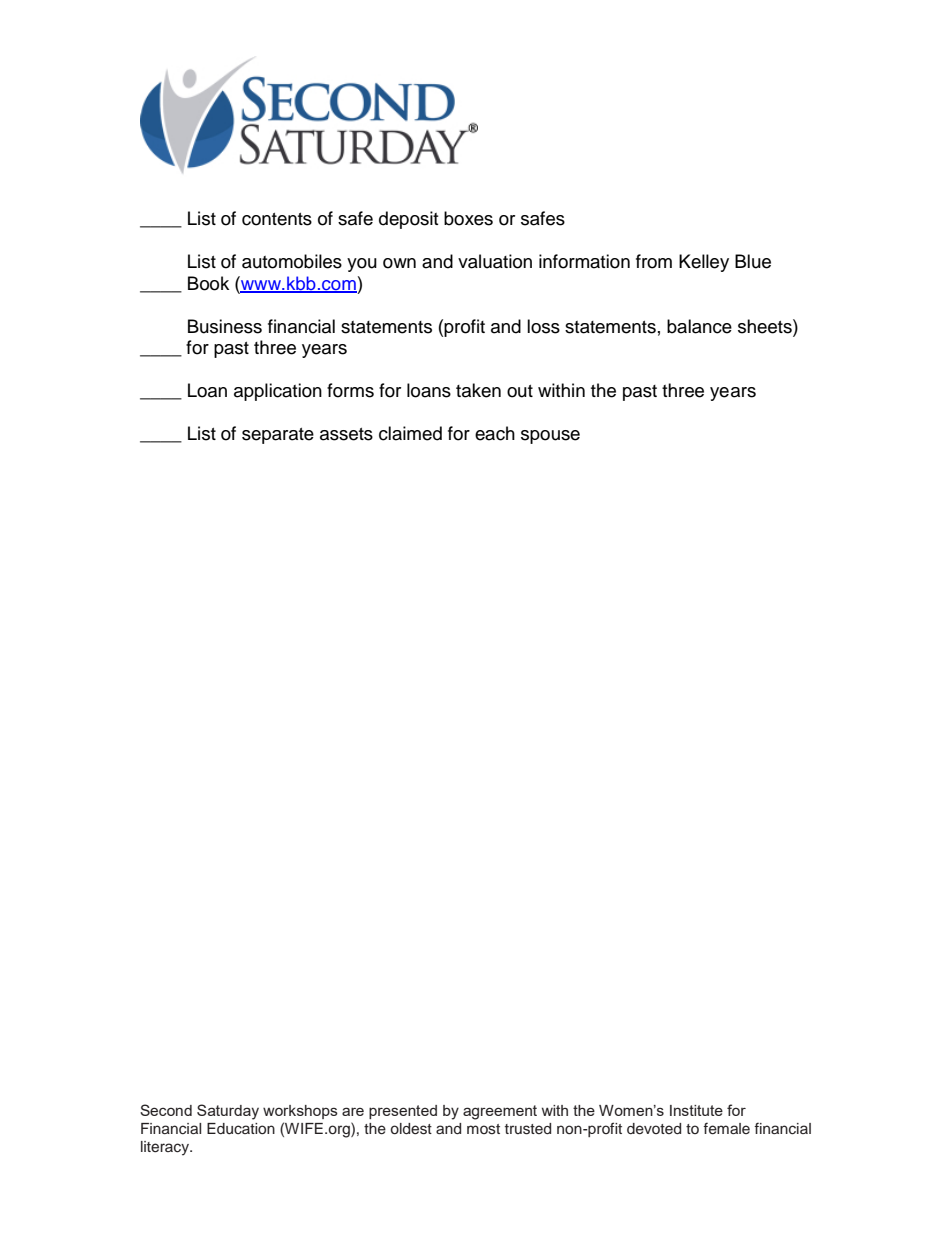  I want to click on contents, so click(277, 219).
